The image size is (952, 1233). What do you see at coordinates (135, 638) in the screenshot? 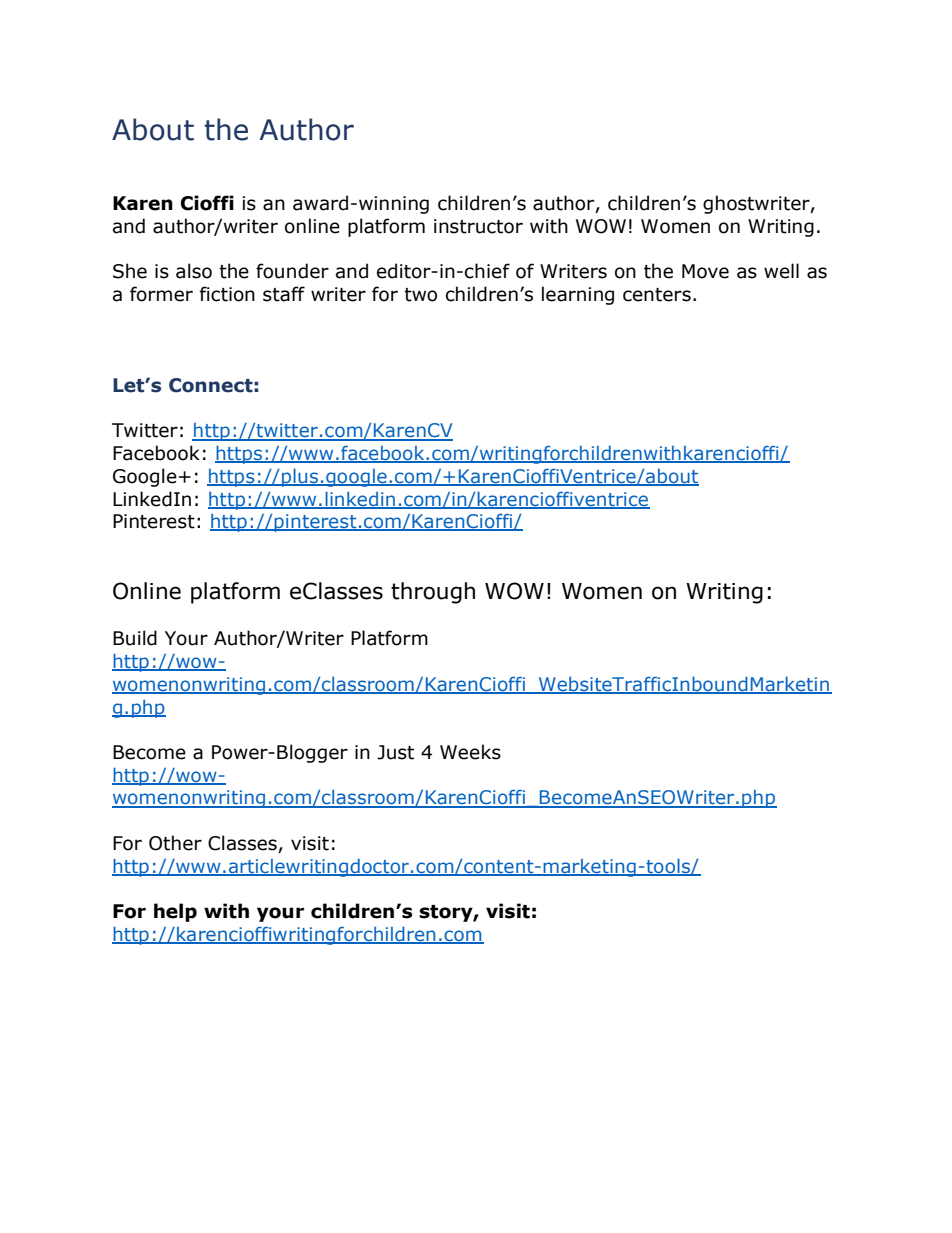
I see `Build` at bounding box center [135, 638].
